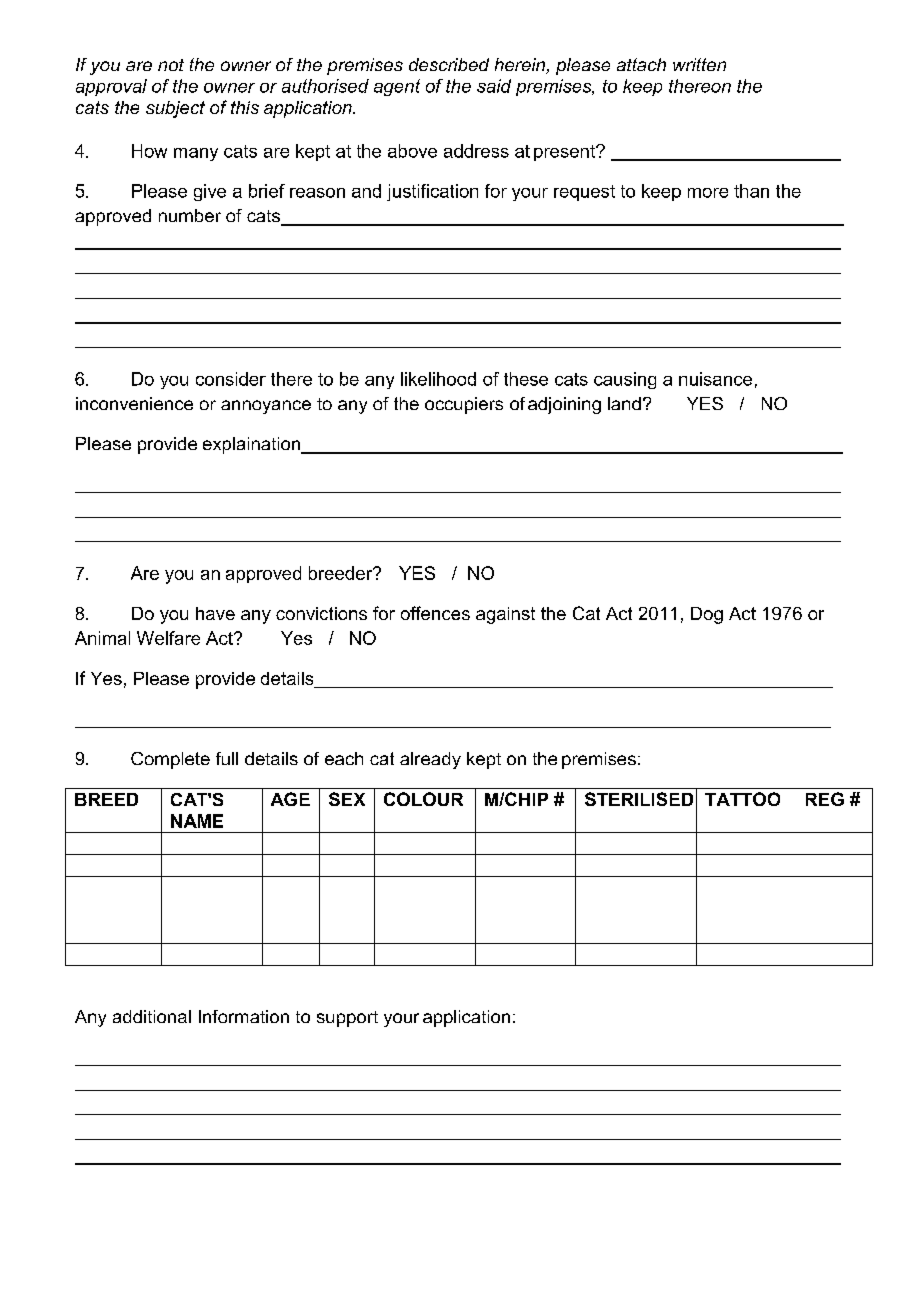 The width and height of the document is (924, 1307). I want to click on have, so click(215, 613).
